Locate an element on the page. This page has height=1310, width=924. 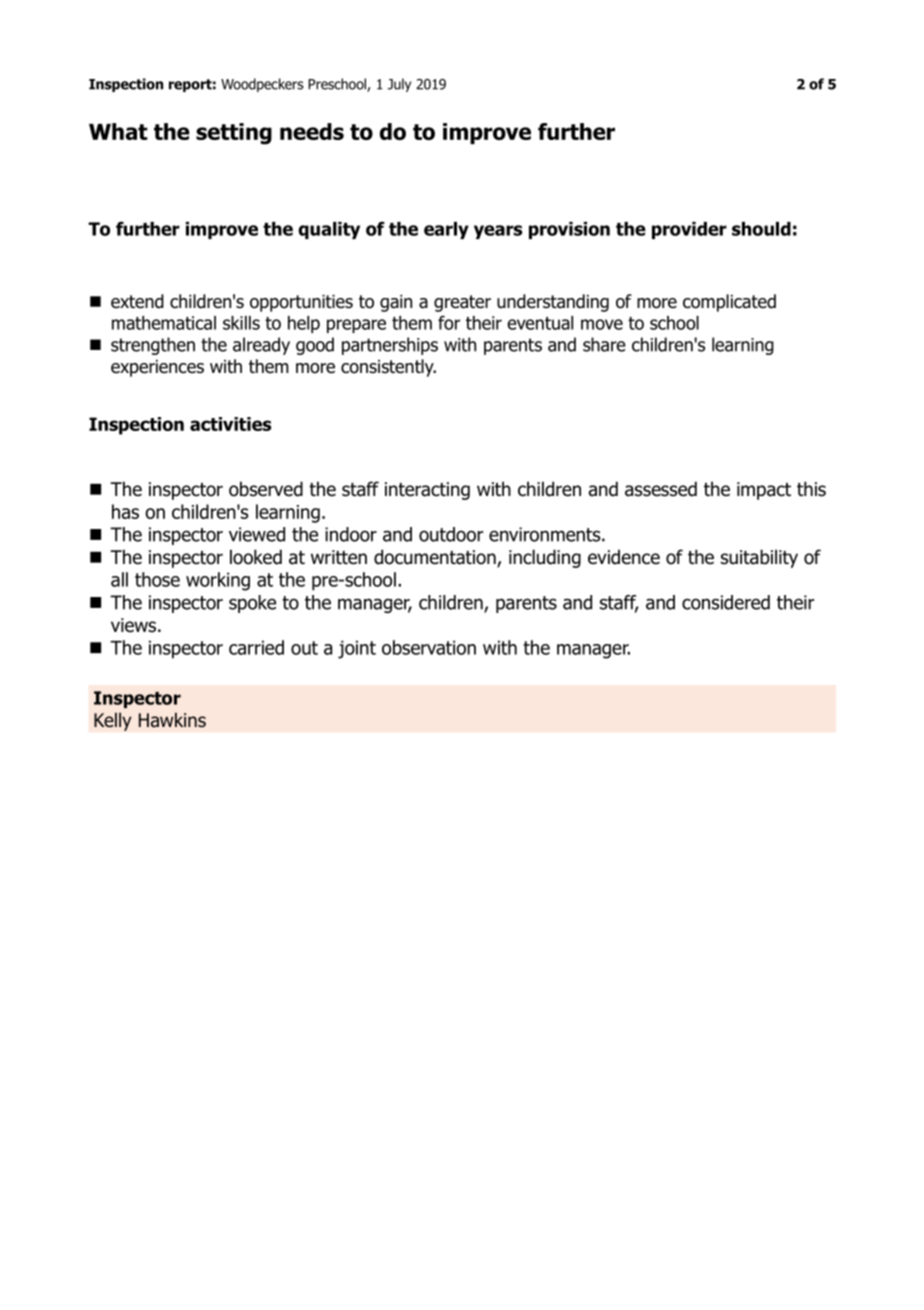
setting is located at coordinates (234, 134).
